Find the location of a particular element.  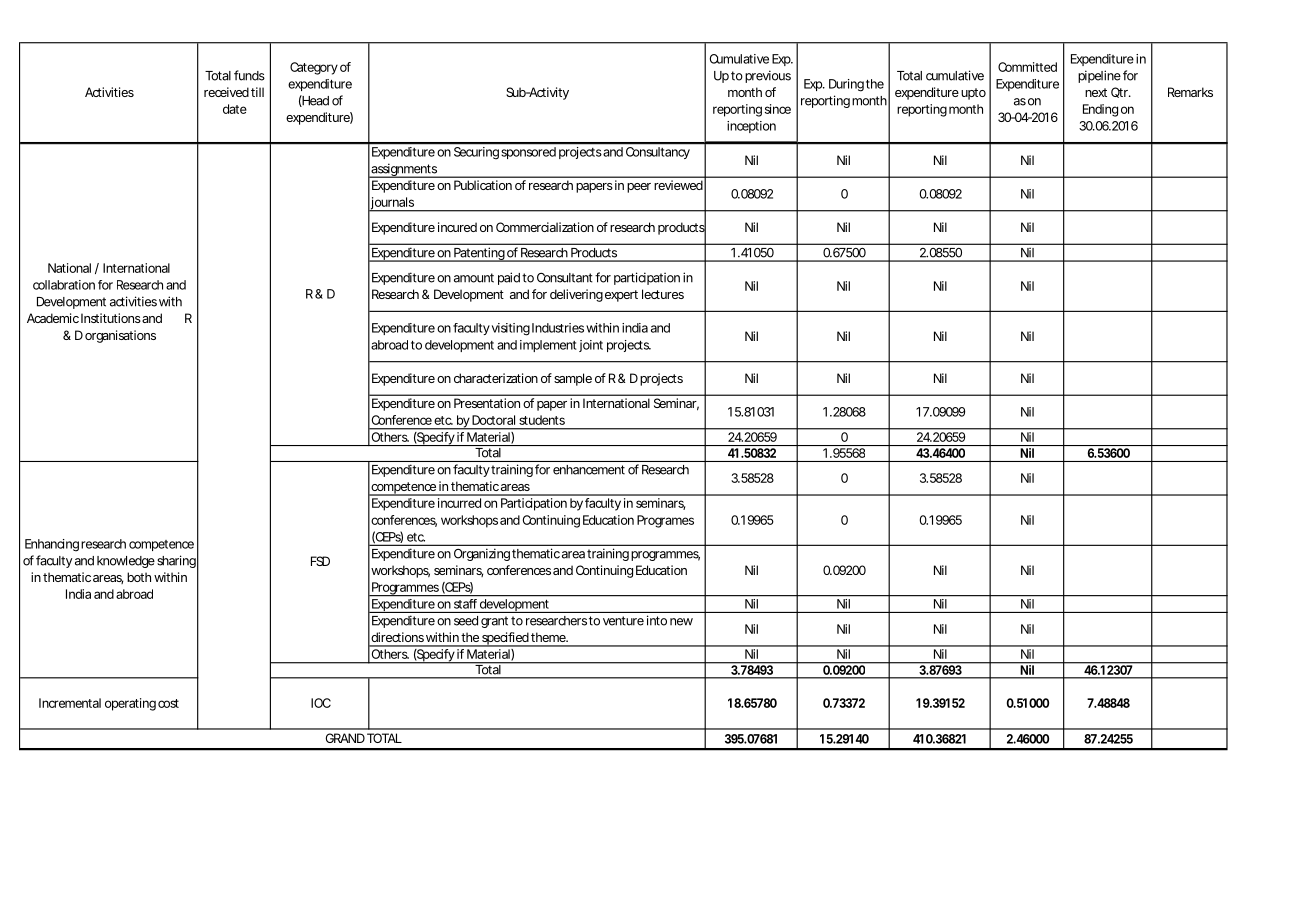

specified is located at coordinates (505, 639).
